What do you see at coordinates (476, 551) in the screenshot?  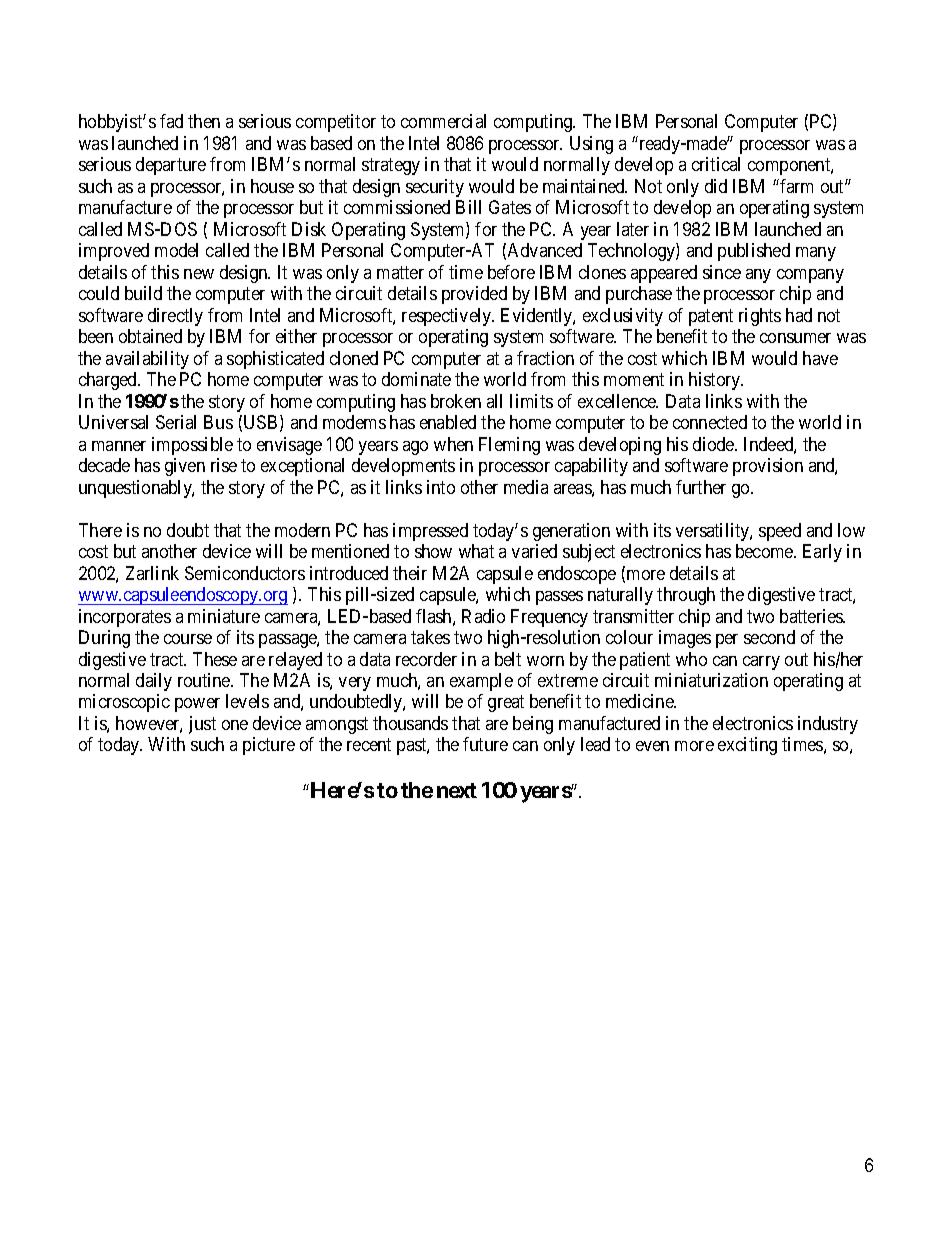 I see `what` at bounding box center [476, 551].
